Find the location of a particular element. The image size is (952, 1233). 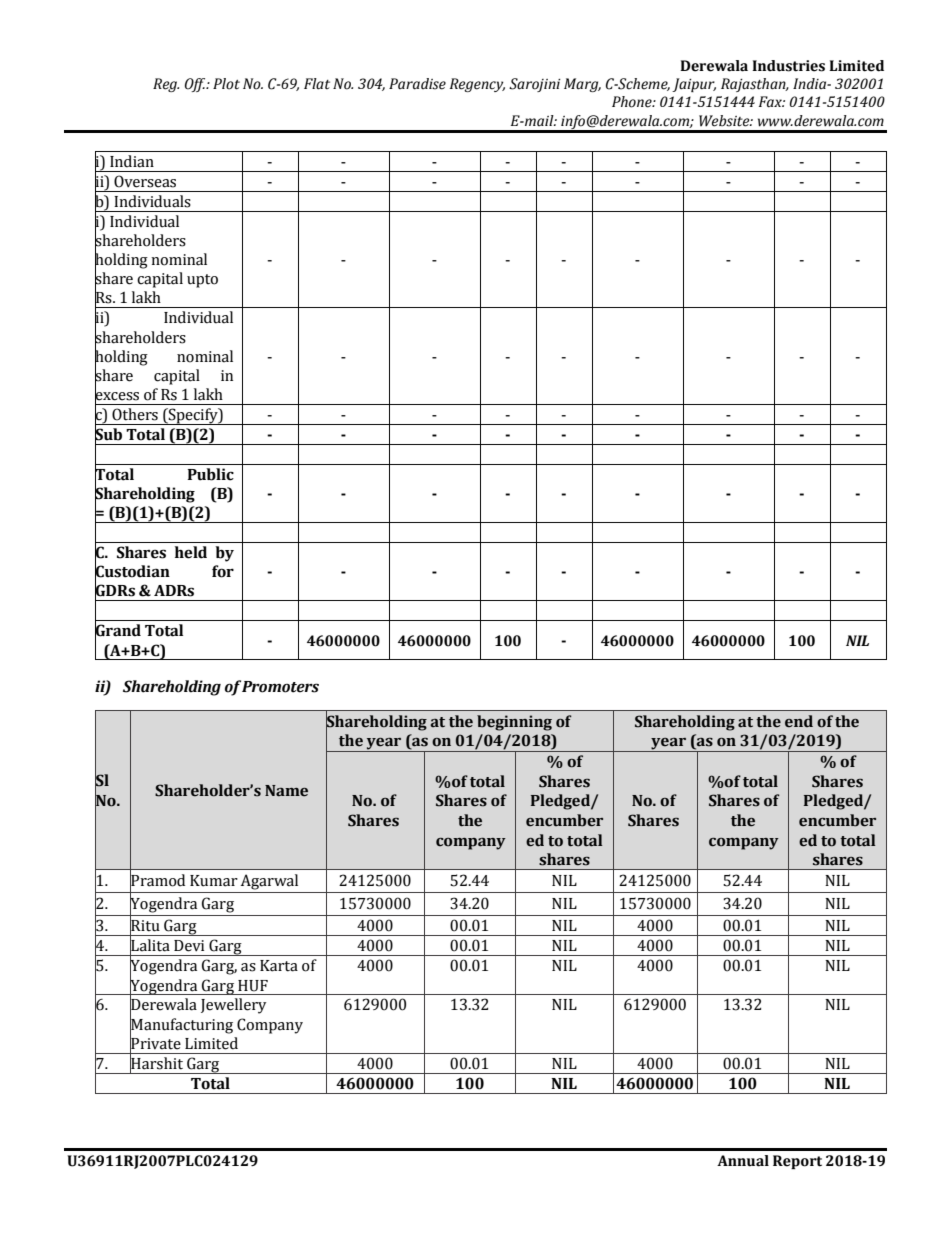

Agarwal is located at coordinates (269, 882).
